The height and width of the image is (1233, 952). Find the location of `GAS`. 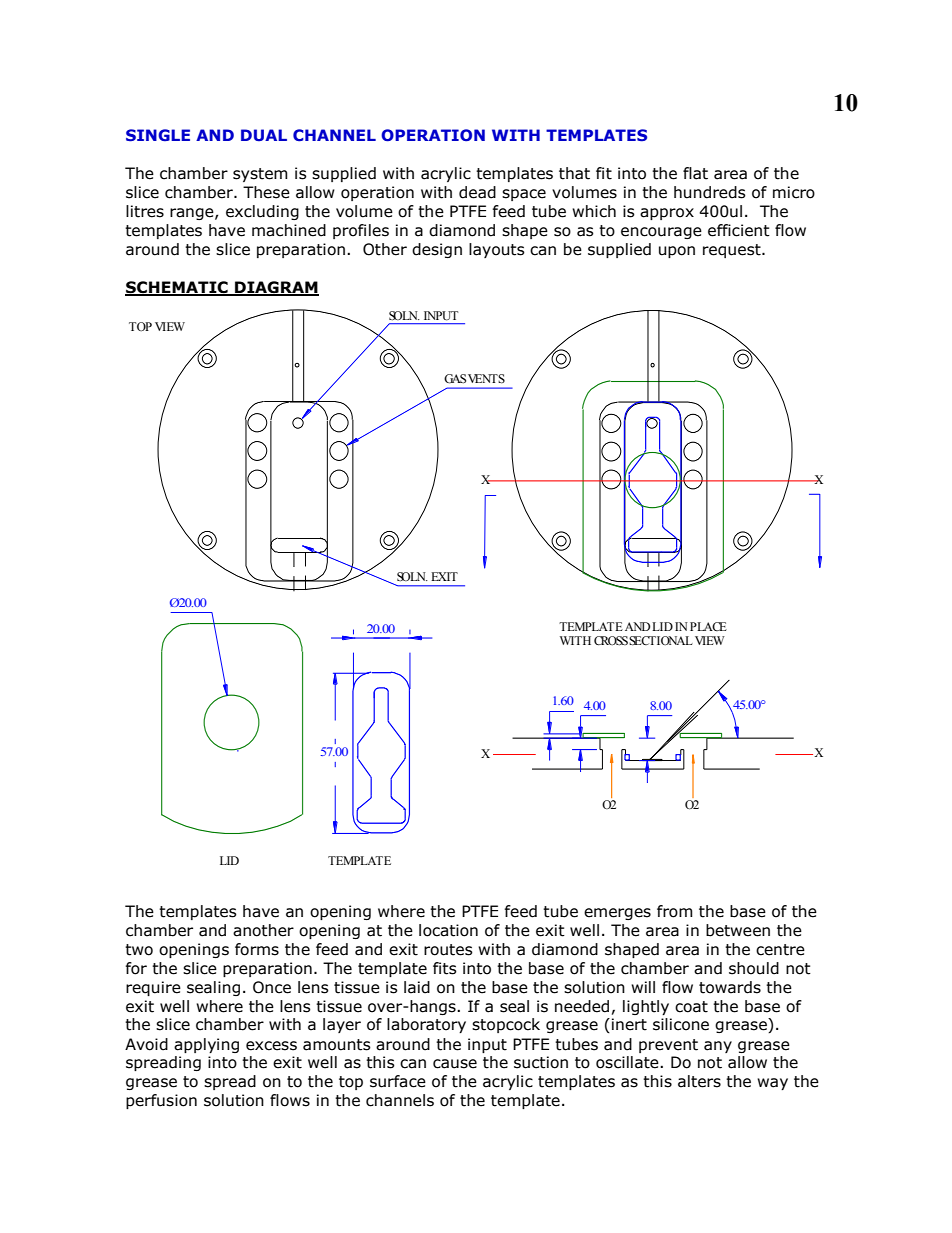

GAS is located at coordinates (455, 379).
